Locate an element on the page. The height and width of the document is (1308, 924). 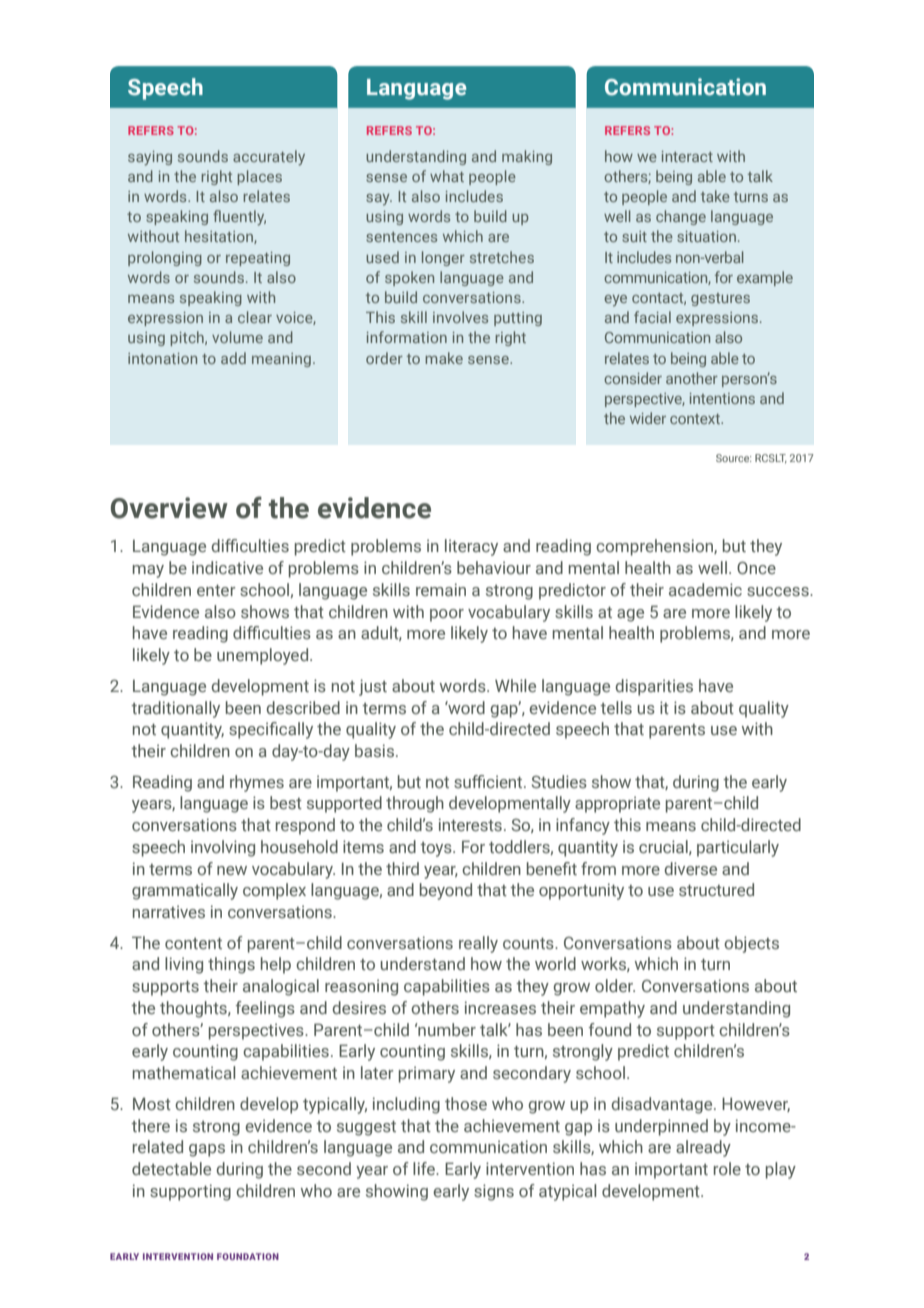
already is located at coordinates (703, 1148).
